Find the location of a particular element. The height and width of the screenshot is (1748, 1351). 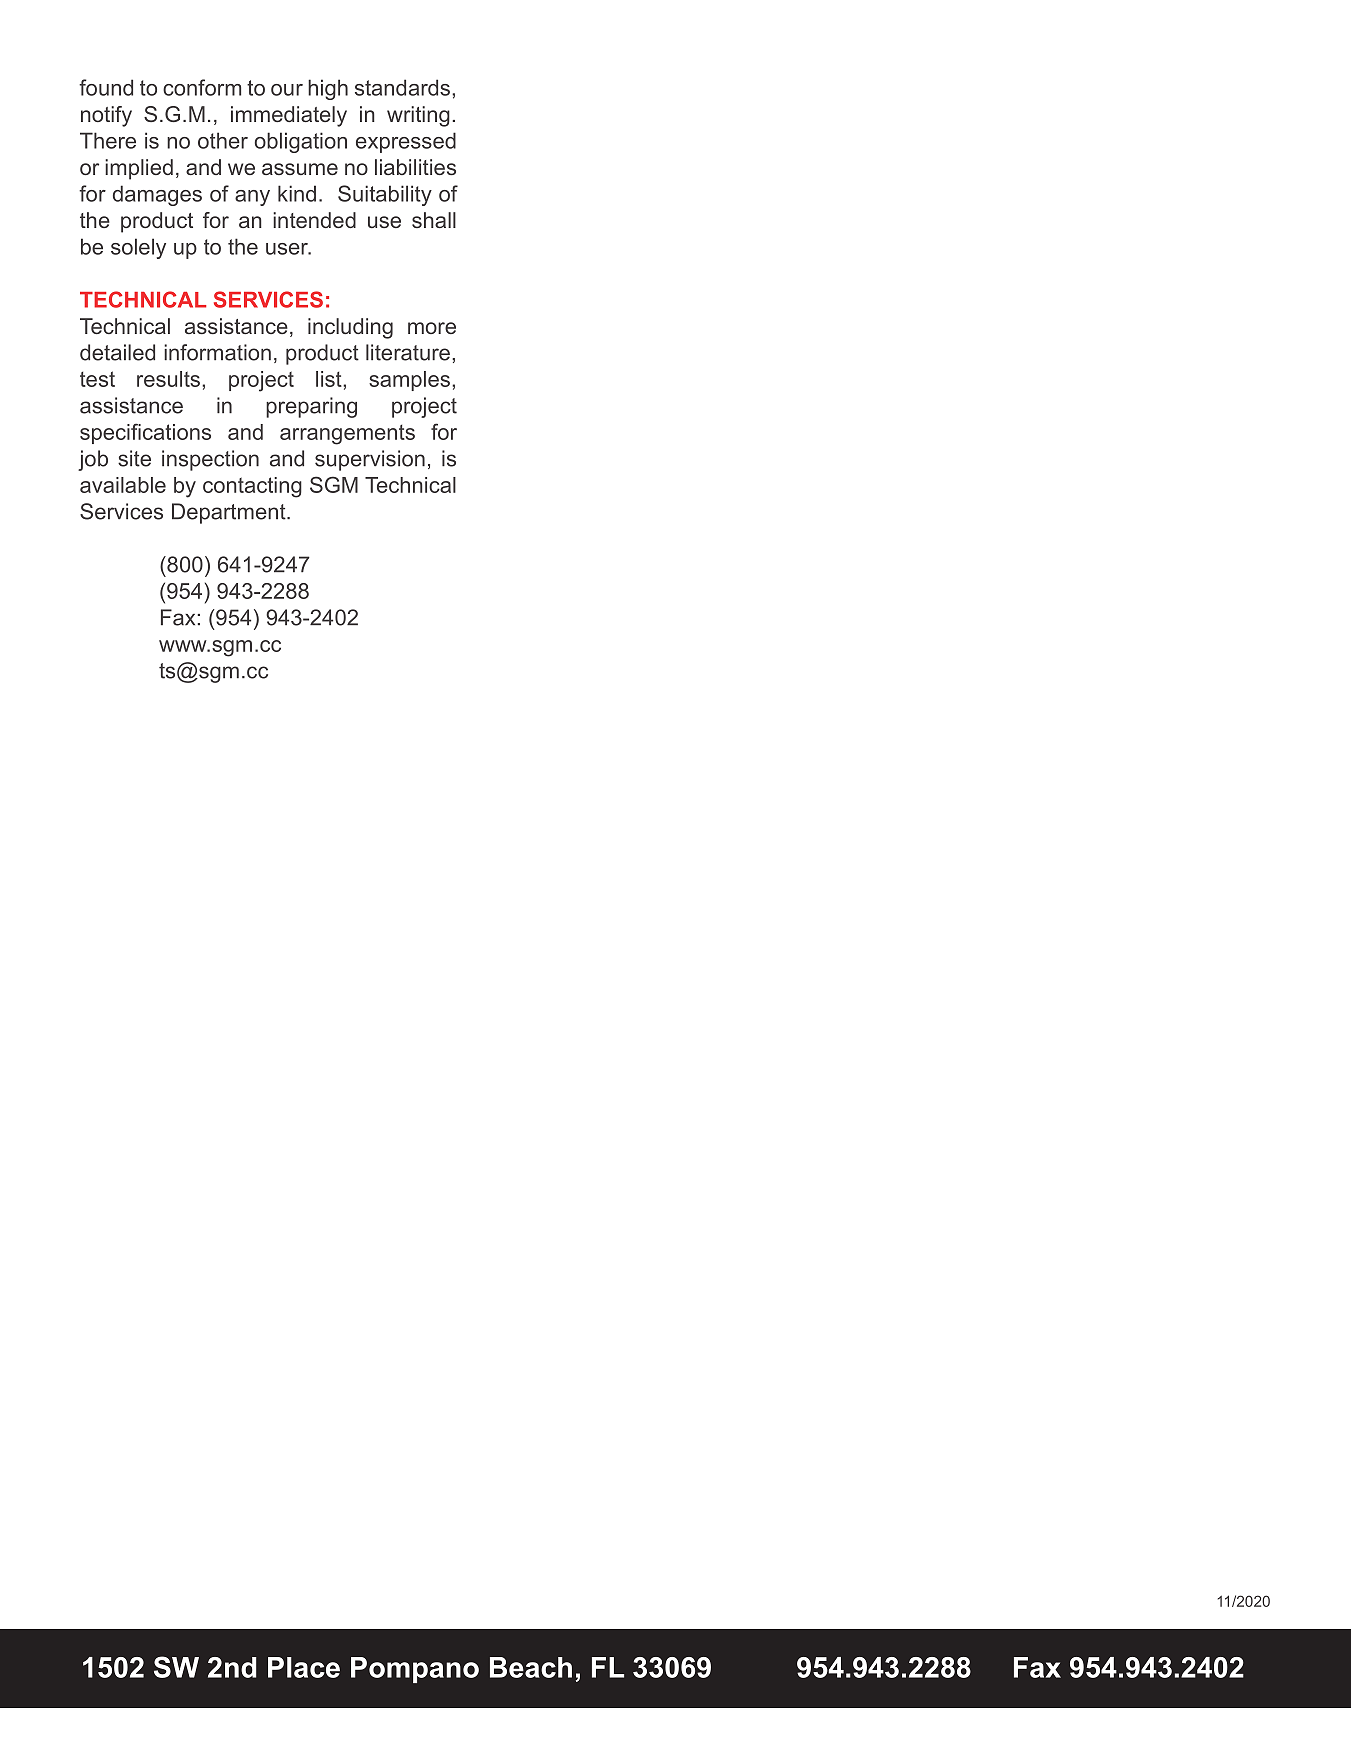

obligation is located at coordinates (301, 142).
